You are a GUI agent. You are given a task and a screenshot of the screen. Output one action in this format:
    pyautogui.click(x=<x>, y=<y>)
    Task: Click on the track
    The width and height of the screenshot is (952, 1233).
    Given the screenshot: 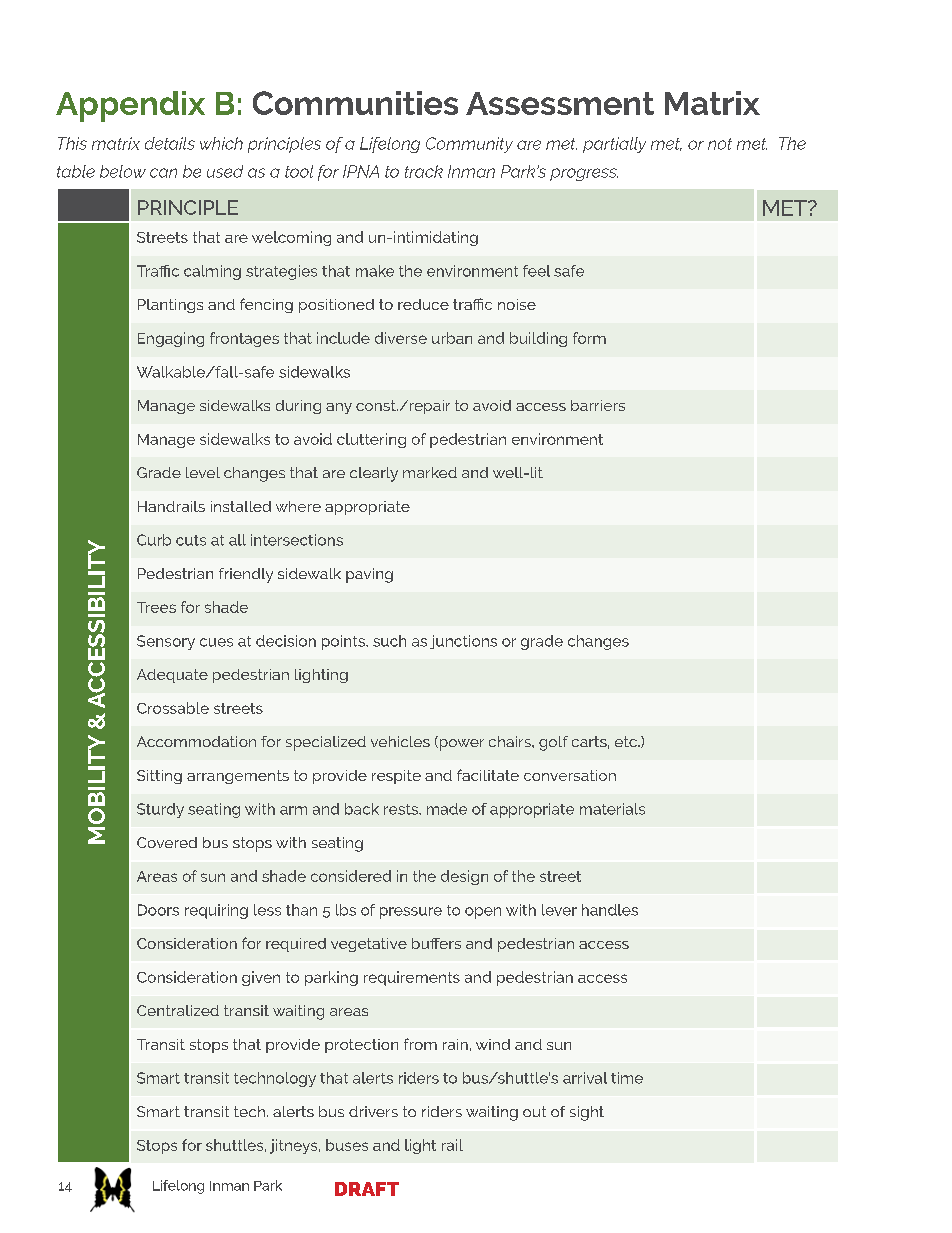 What is the action you would take?
    pyautogui.click(x=424, y=171)
